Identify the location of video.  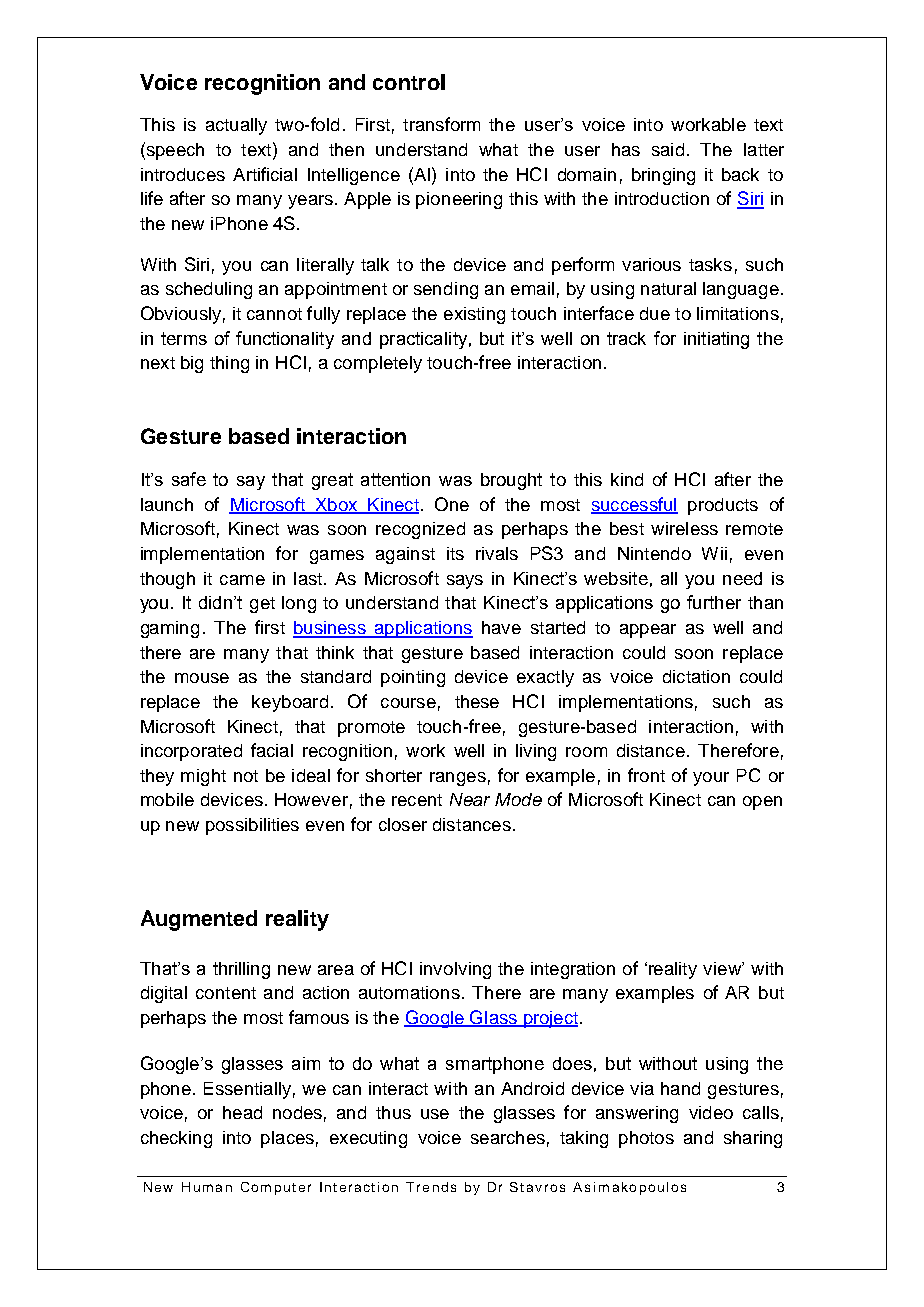
(711, 1112).
